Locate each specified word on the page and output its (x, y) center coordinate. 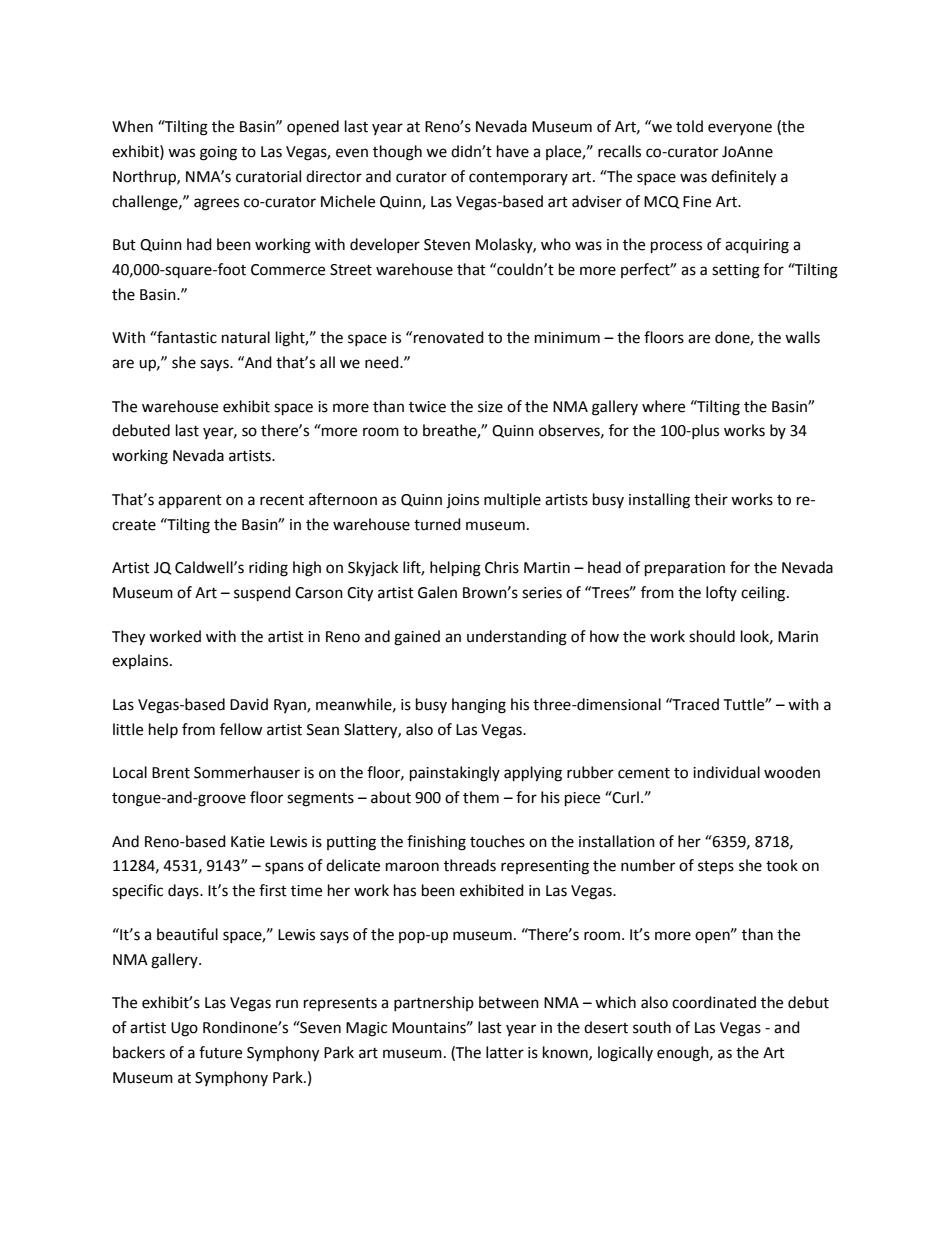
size (490, 407)
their (711, 499)
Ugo (184, 1029)
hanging (479, 706)
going (218, 153)
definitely (743, 178)
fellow (241, 729)
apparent (190, 501)
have (513, 151)
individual (726, 772)
